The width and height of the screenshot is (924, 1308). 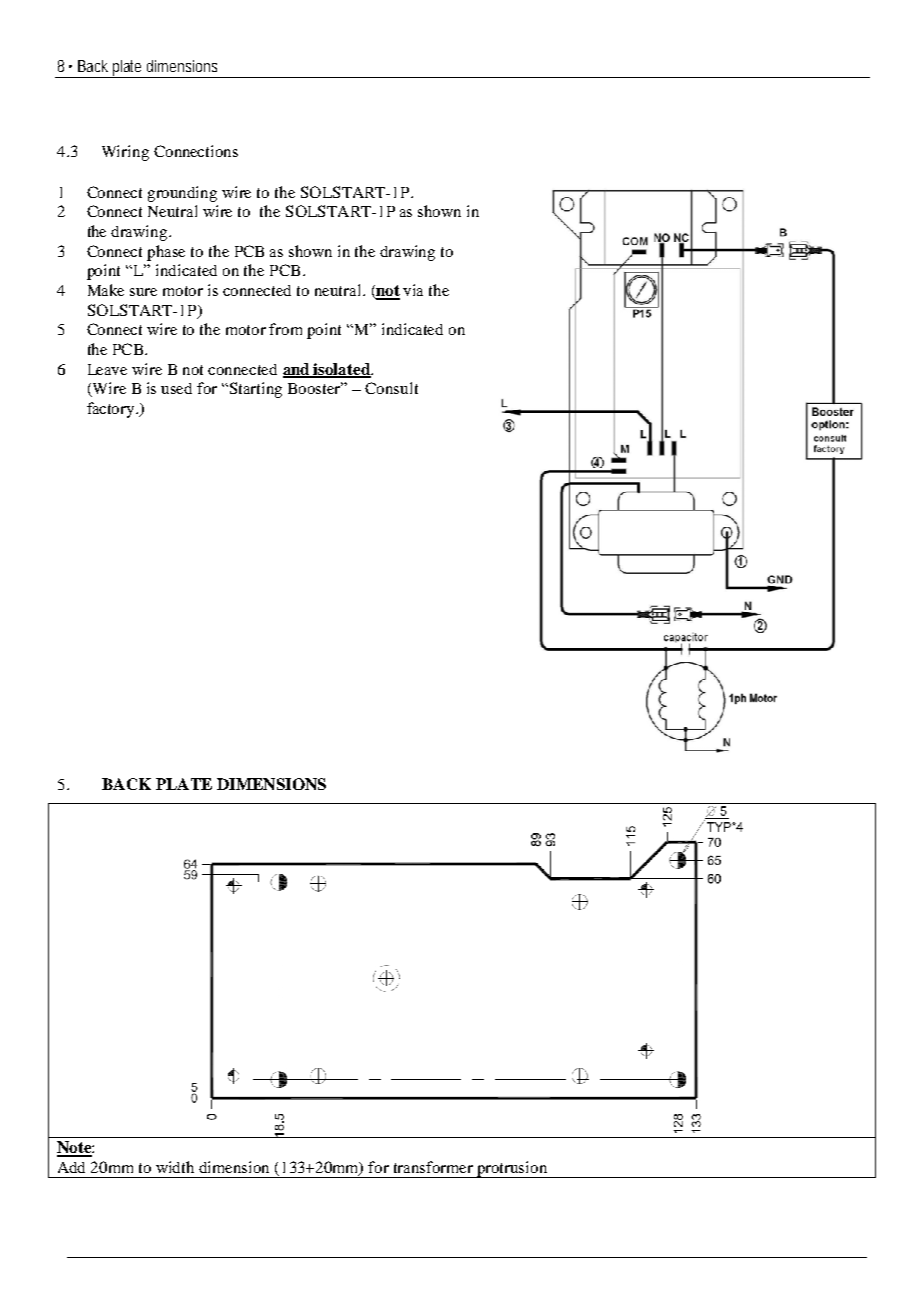 What do you see at coordinates (315, 388) in the screenshot?
I see `Booster` at bounding box center [315, 388].
